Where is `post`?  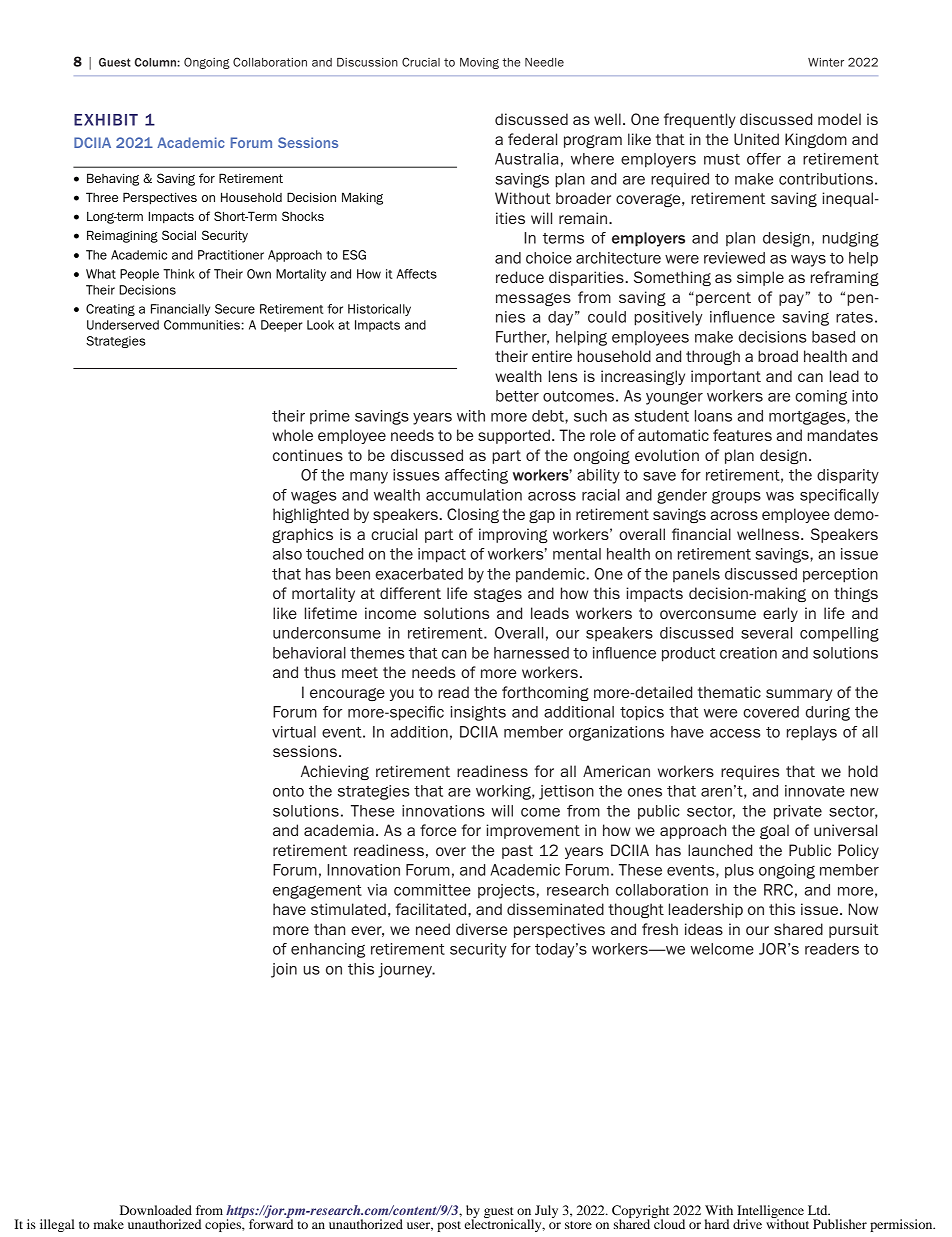 post is located at coordinates (449, 1226).
